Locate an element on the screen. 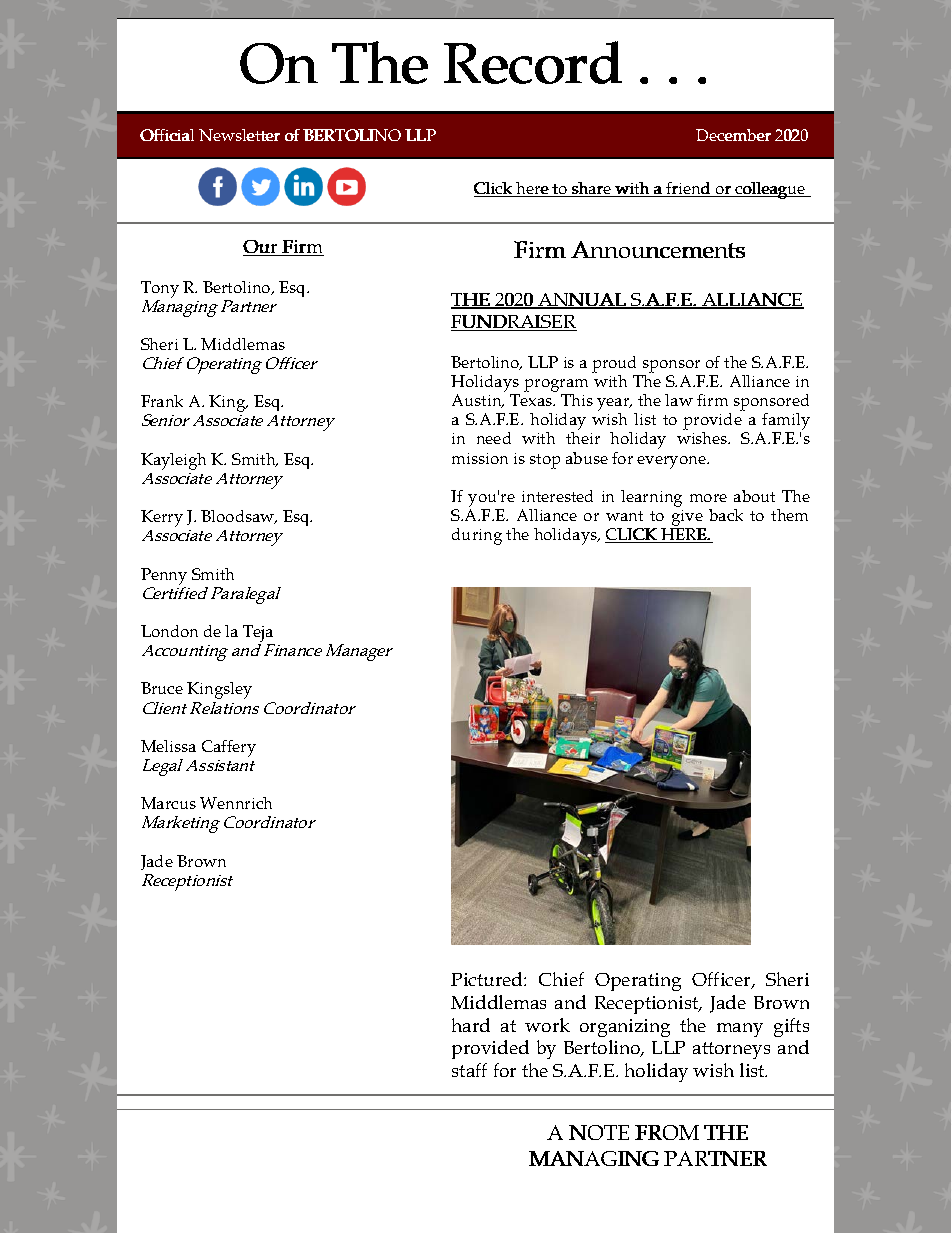  Kayleigh is located at coordinates (173, 461).
